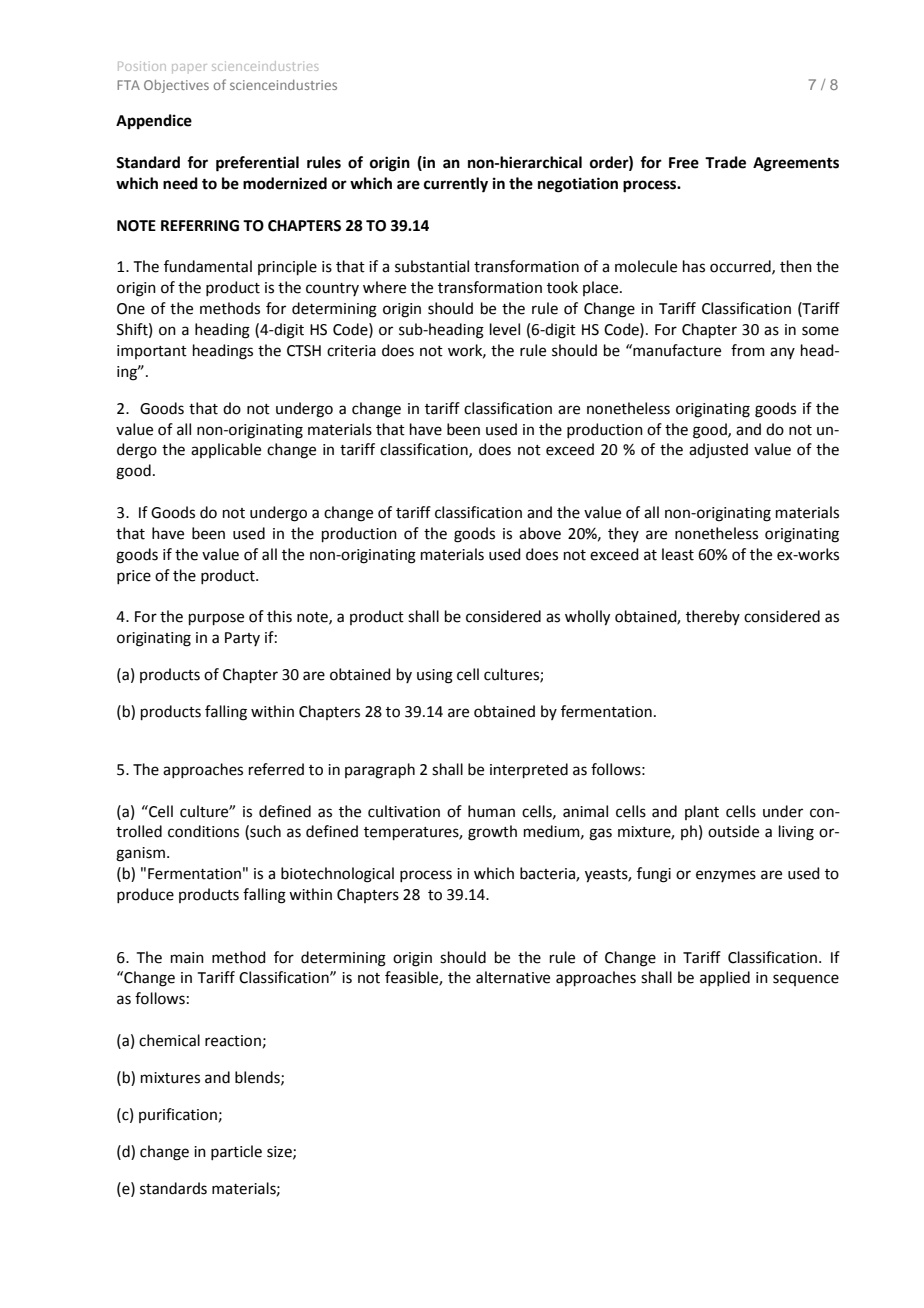 This screenshot has width=924, height=1308. What do you see at coordinates (748, 350) in the screenshot?
I see `from` at bounding box center [748, 350].
